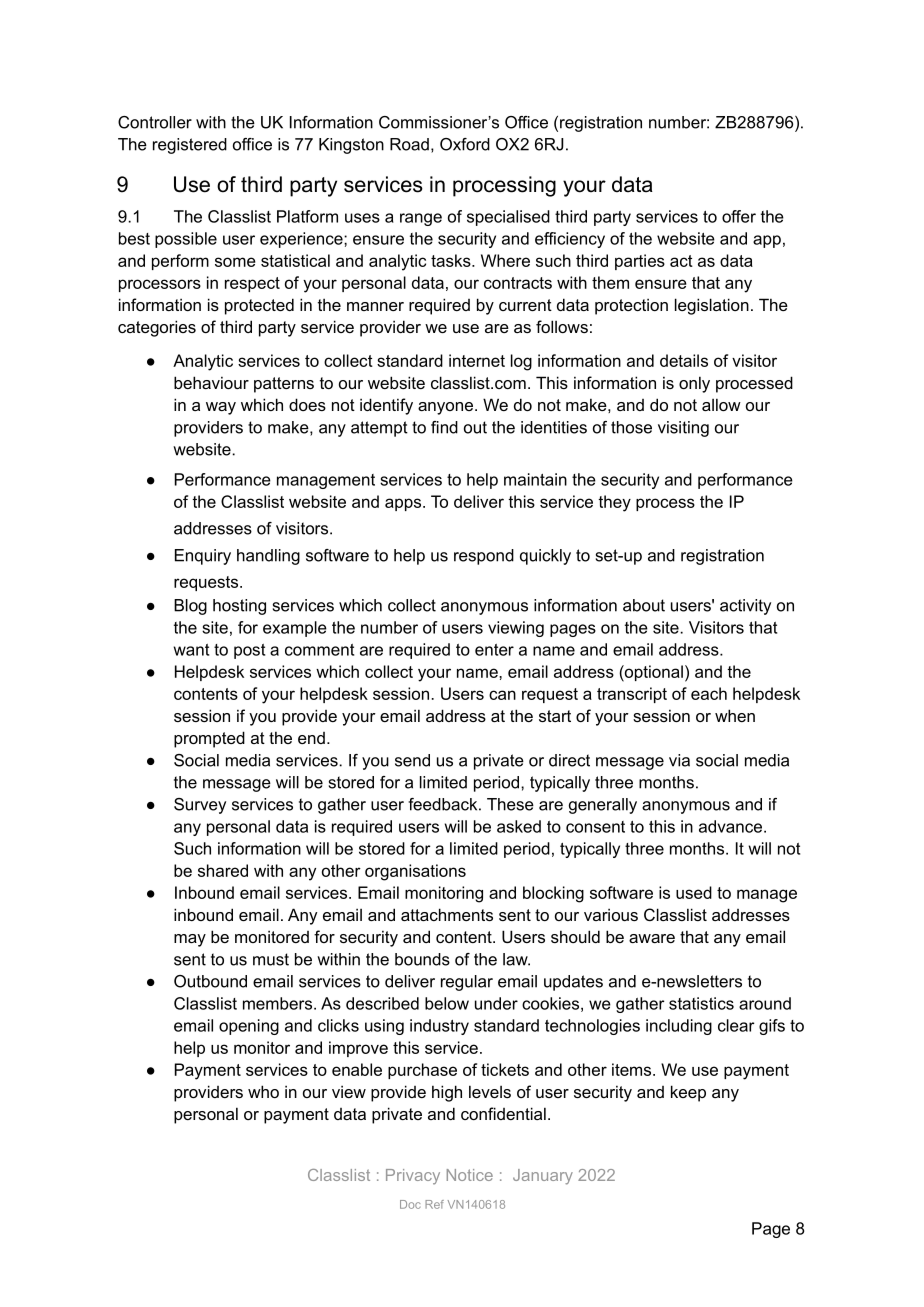  Describe the element at coordinates (263, 1091) in the screenshot. I see `who` at that location.
